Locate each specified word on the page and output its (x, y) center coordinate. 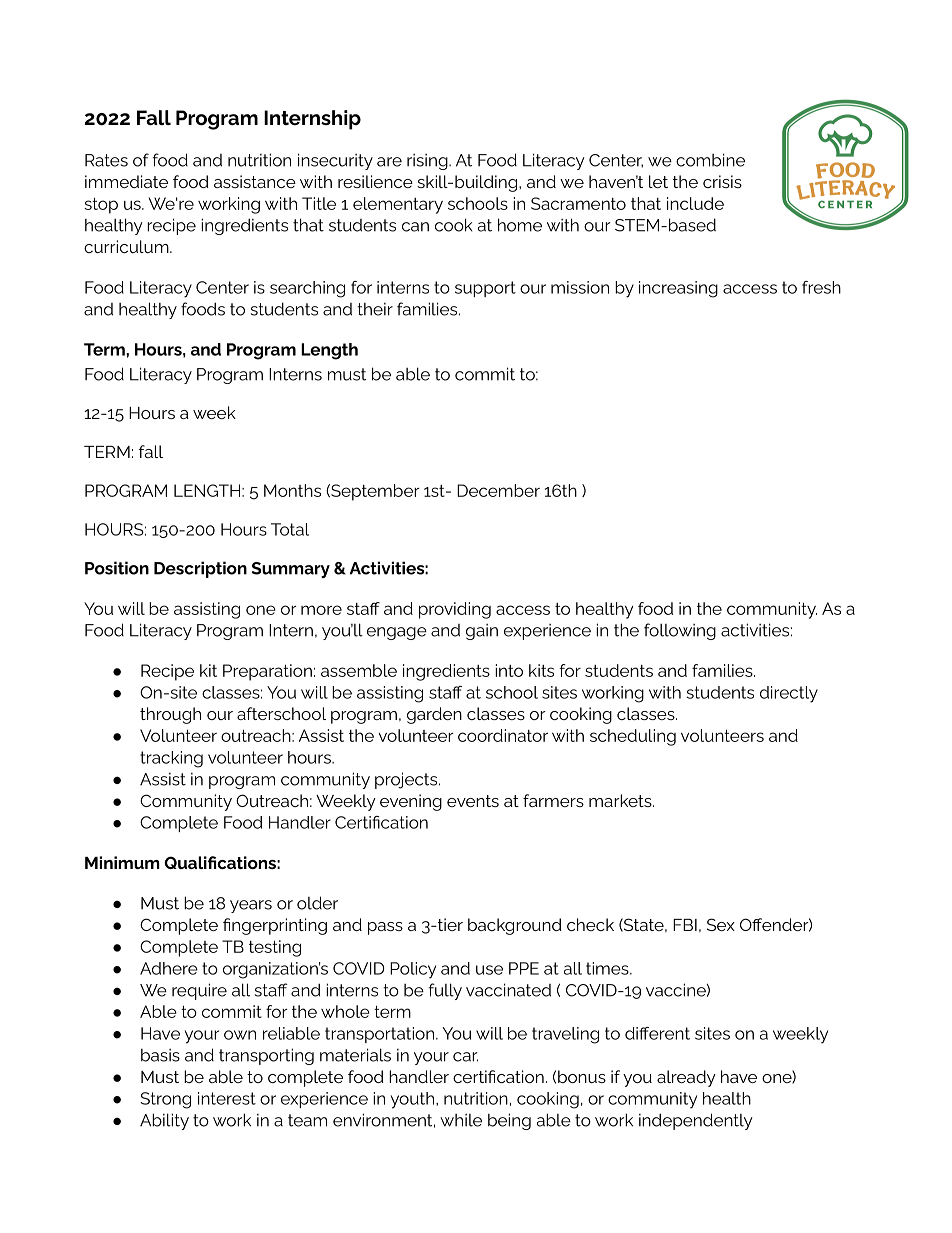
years (251, 906)
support (485, 289)
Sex (721, 924)
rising (428, 162)
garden (434, 715)
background (515, 926)
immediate (126, 181)
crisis (722, 181)
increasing (678, 289)
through (170, 715)
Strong (165, 1100)
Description (200, 569)
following (680, 631)
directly (789, 694)
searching (307, 289)
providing (455, 610)
